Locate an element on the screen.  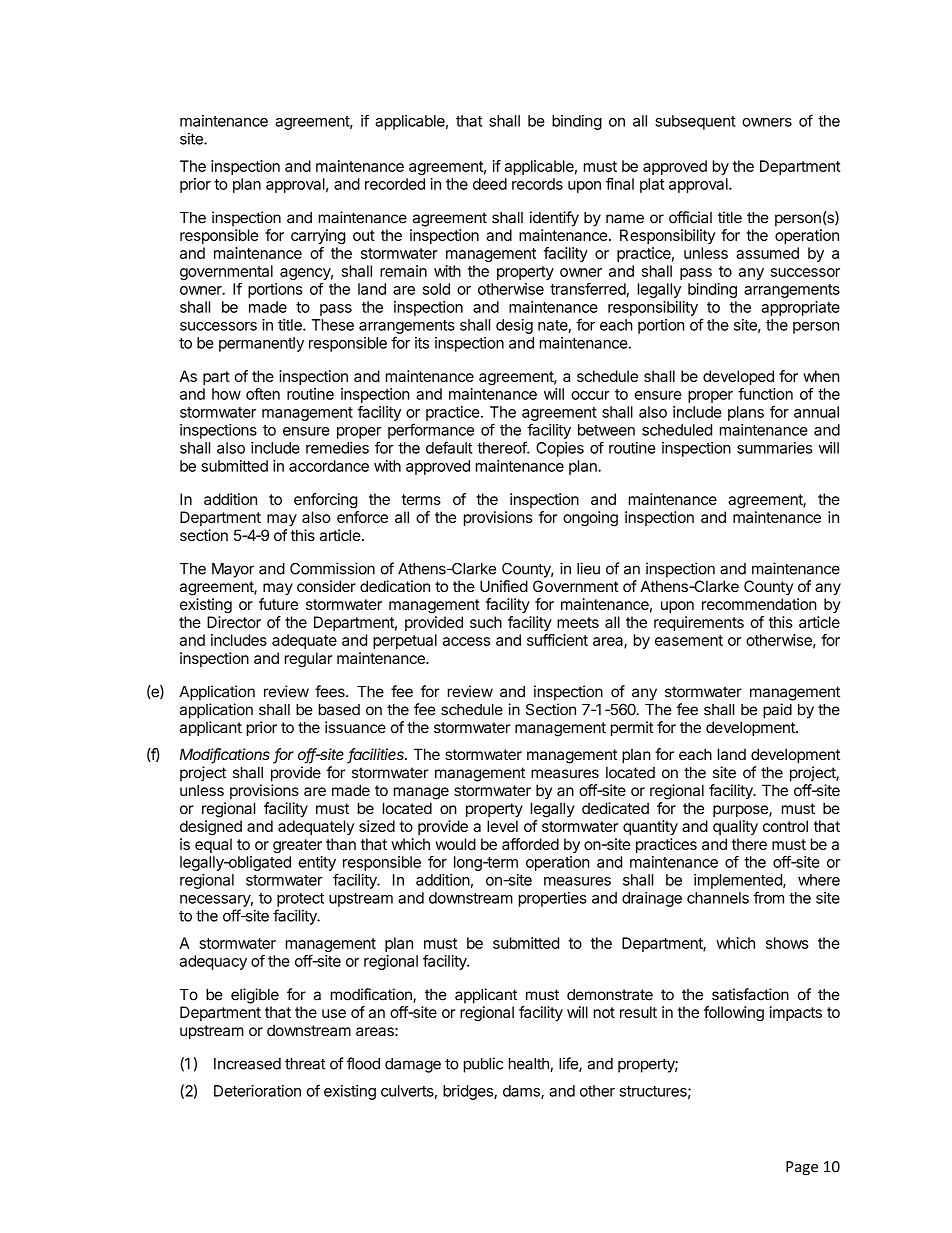
regular is located at coordinates (308, 659).
